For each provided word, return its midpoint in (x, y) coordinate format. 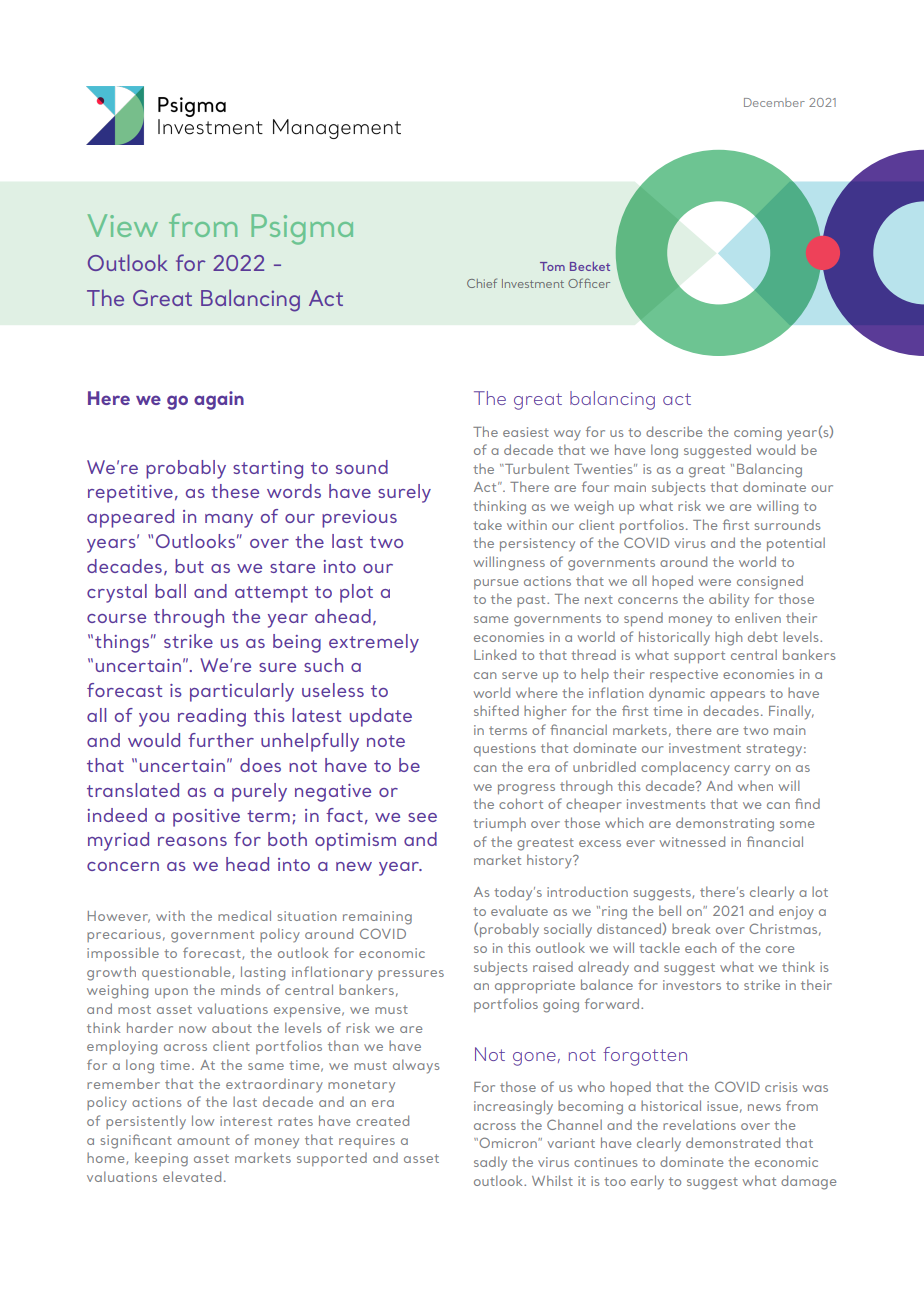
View (123, 225)
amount (203, 1140)
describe (674, 431)
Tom (552, 266)
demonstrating (725, 824)
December (774, 102)
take (487, 524)
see (422, 817)
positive (206, 818)
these (235, 491)
